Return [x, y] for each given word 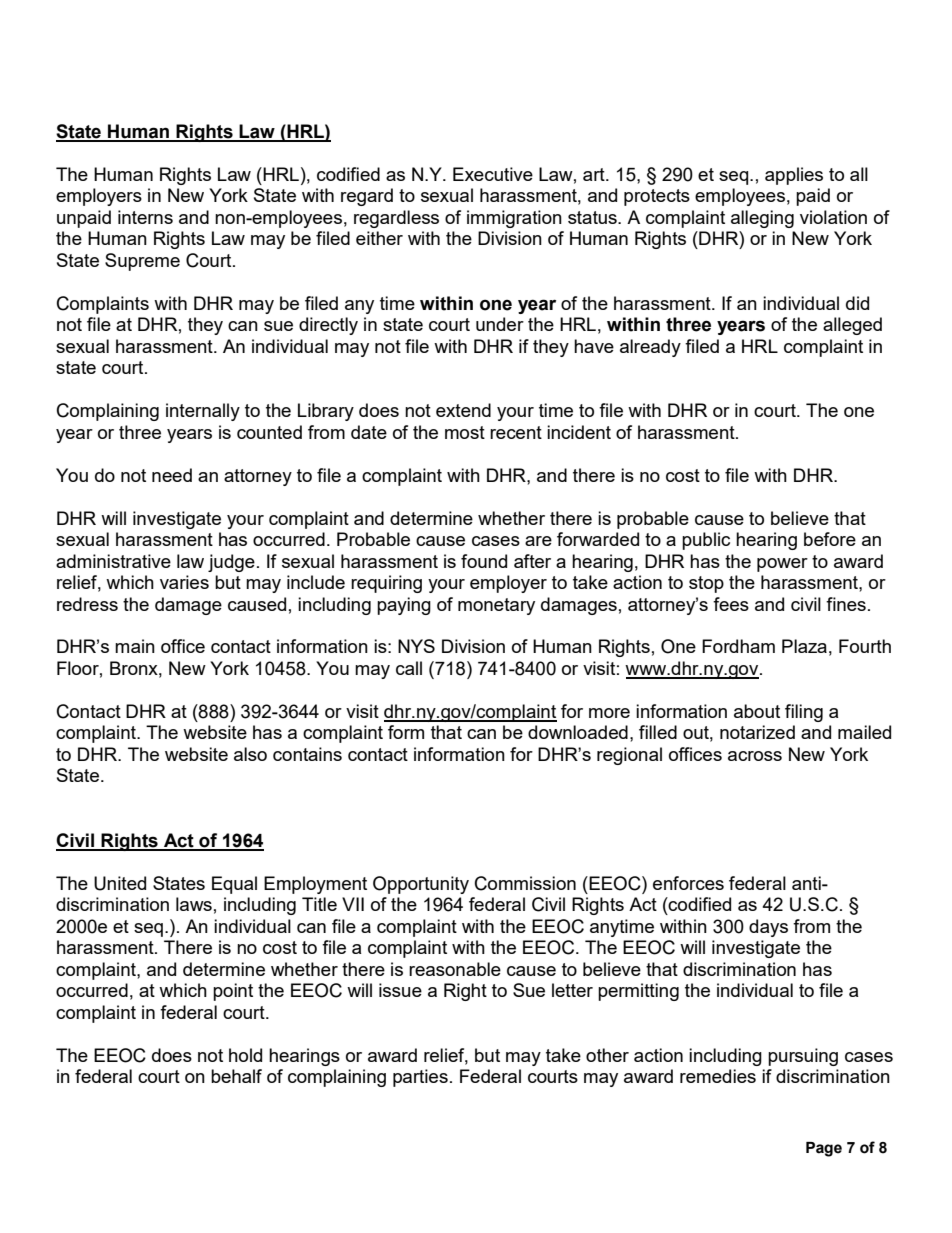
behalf [236, 1076]
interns [145, 217]
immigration [514, 219]
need [172, 475]
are [538, 541]
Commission [525, 883]
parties [420, 1078]
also [250, 754]
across [755, 756]
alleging [762, 219]
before [830, 539]
